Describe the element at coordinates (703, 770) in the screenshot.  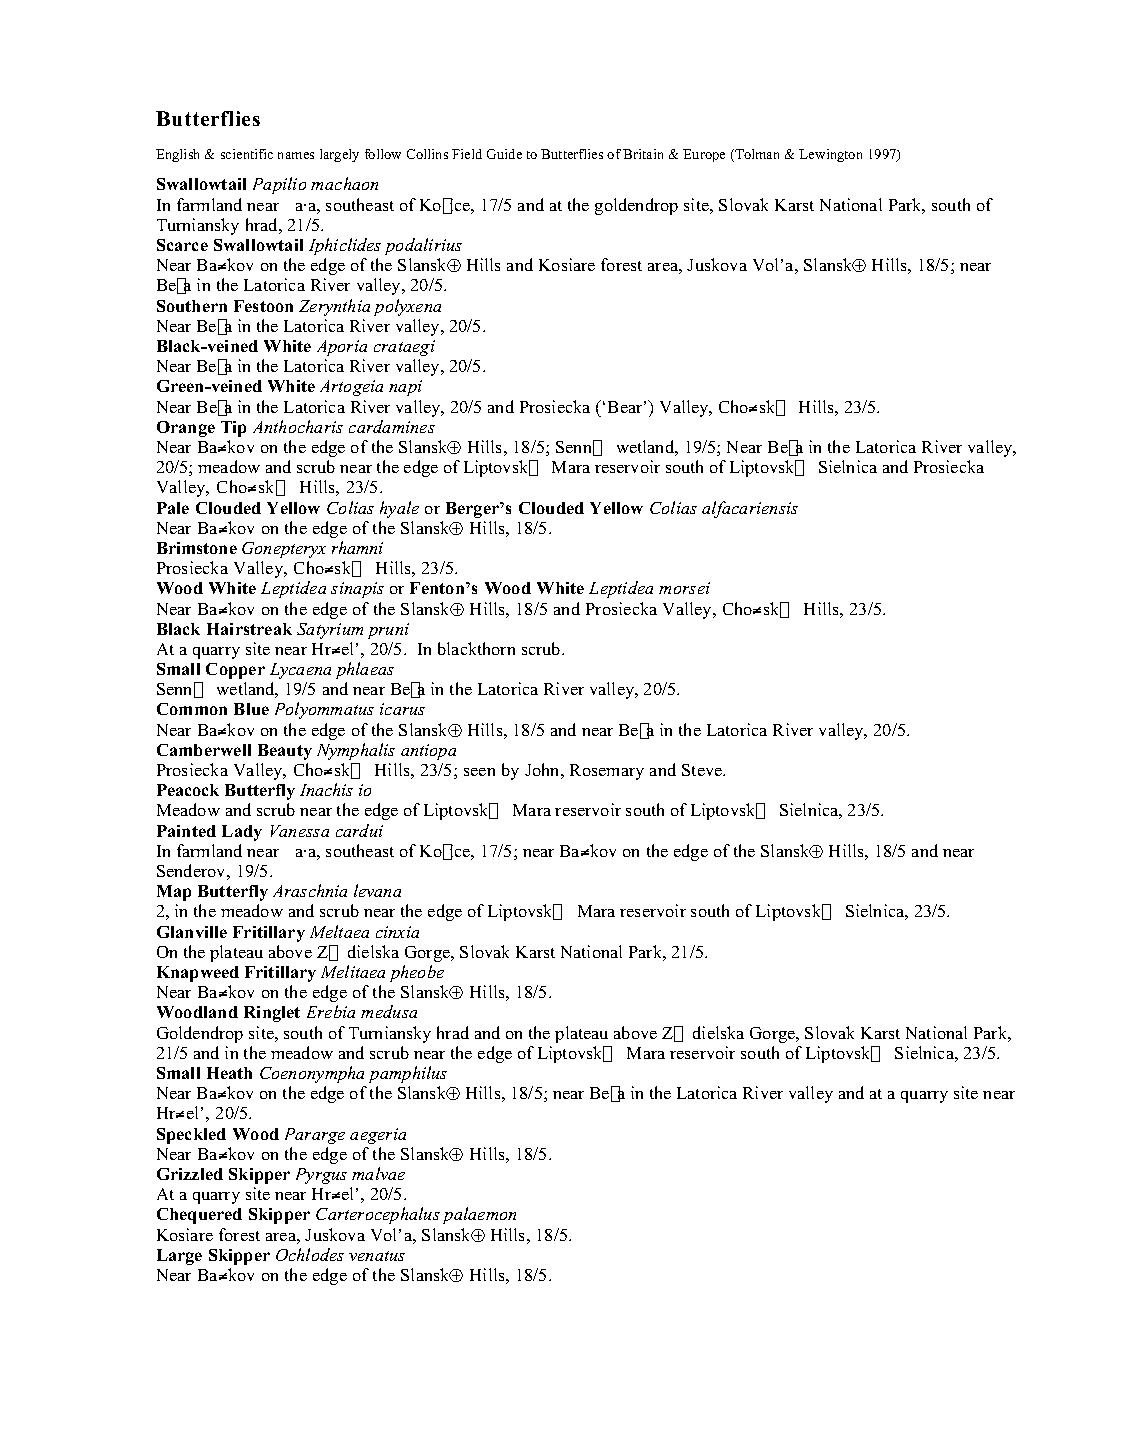
I see `Steve` at that location.
